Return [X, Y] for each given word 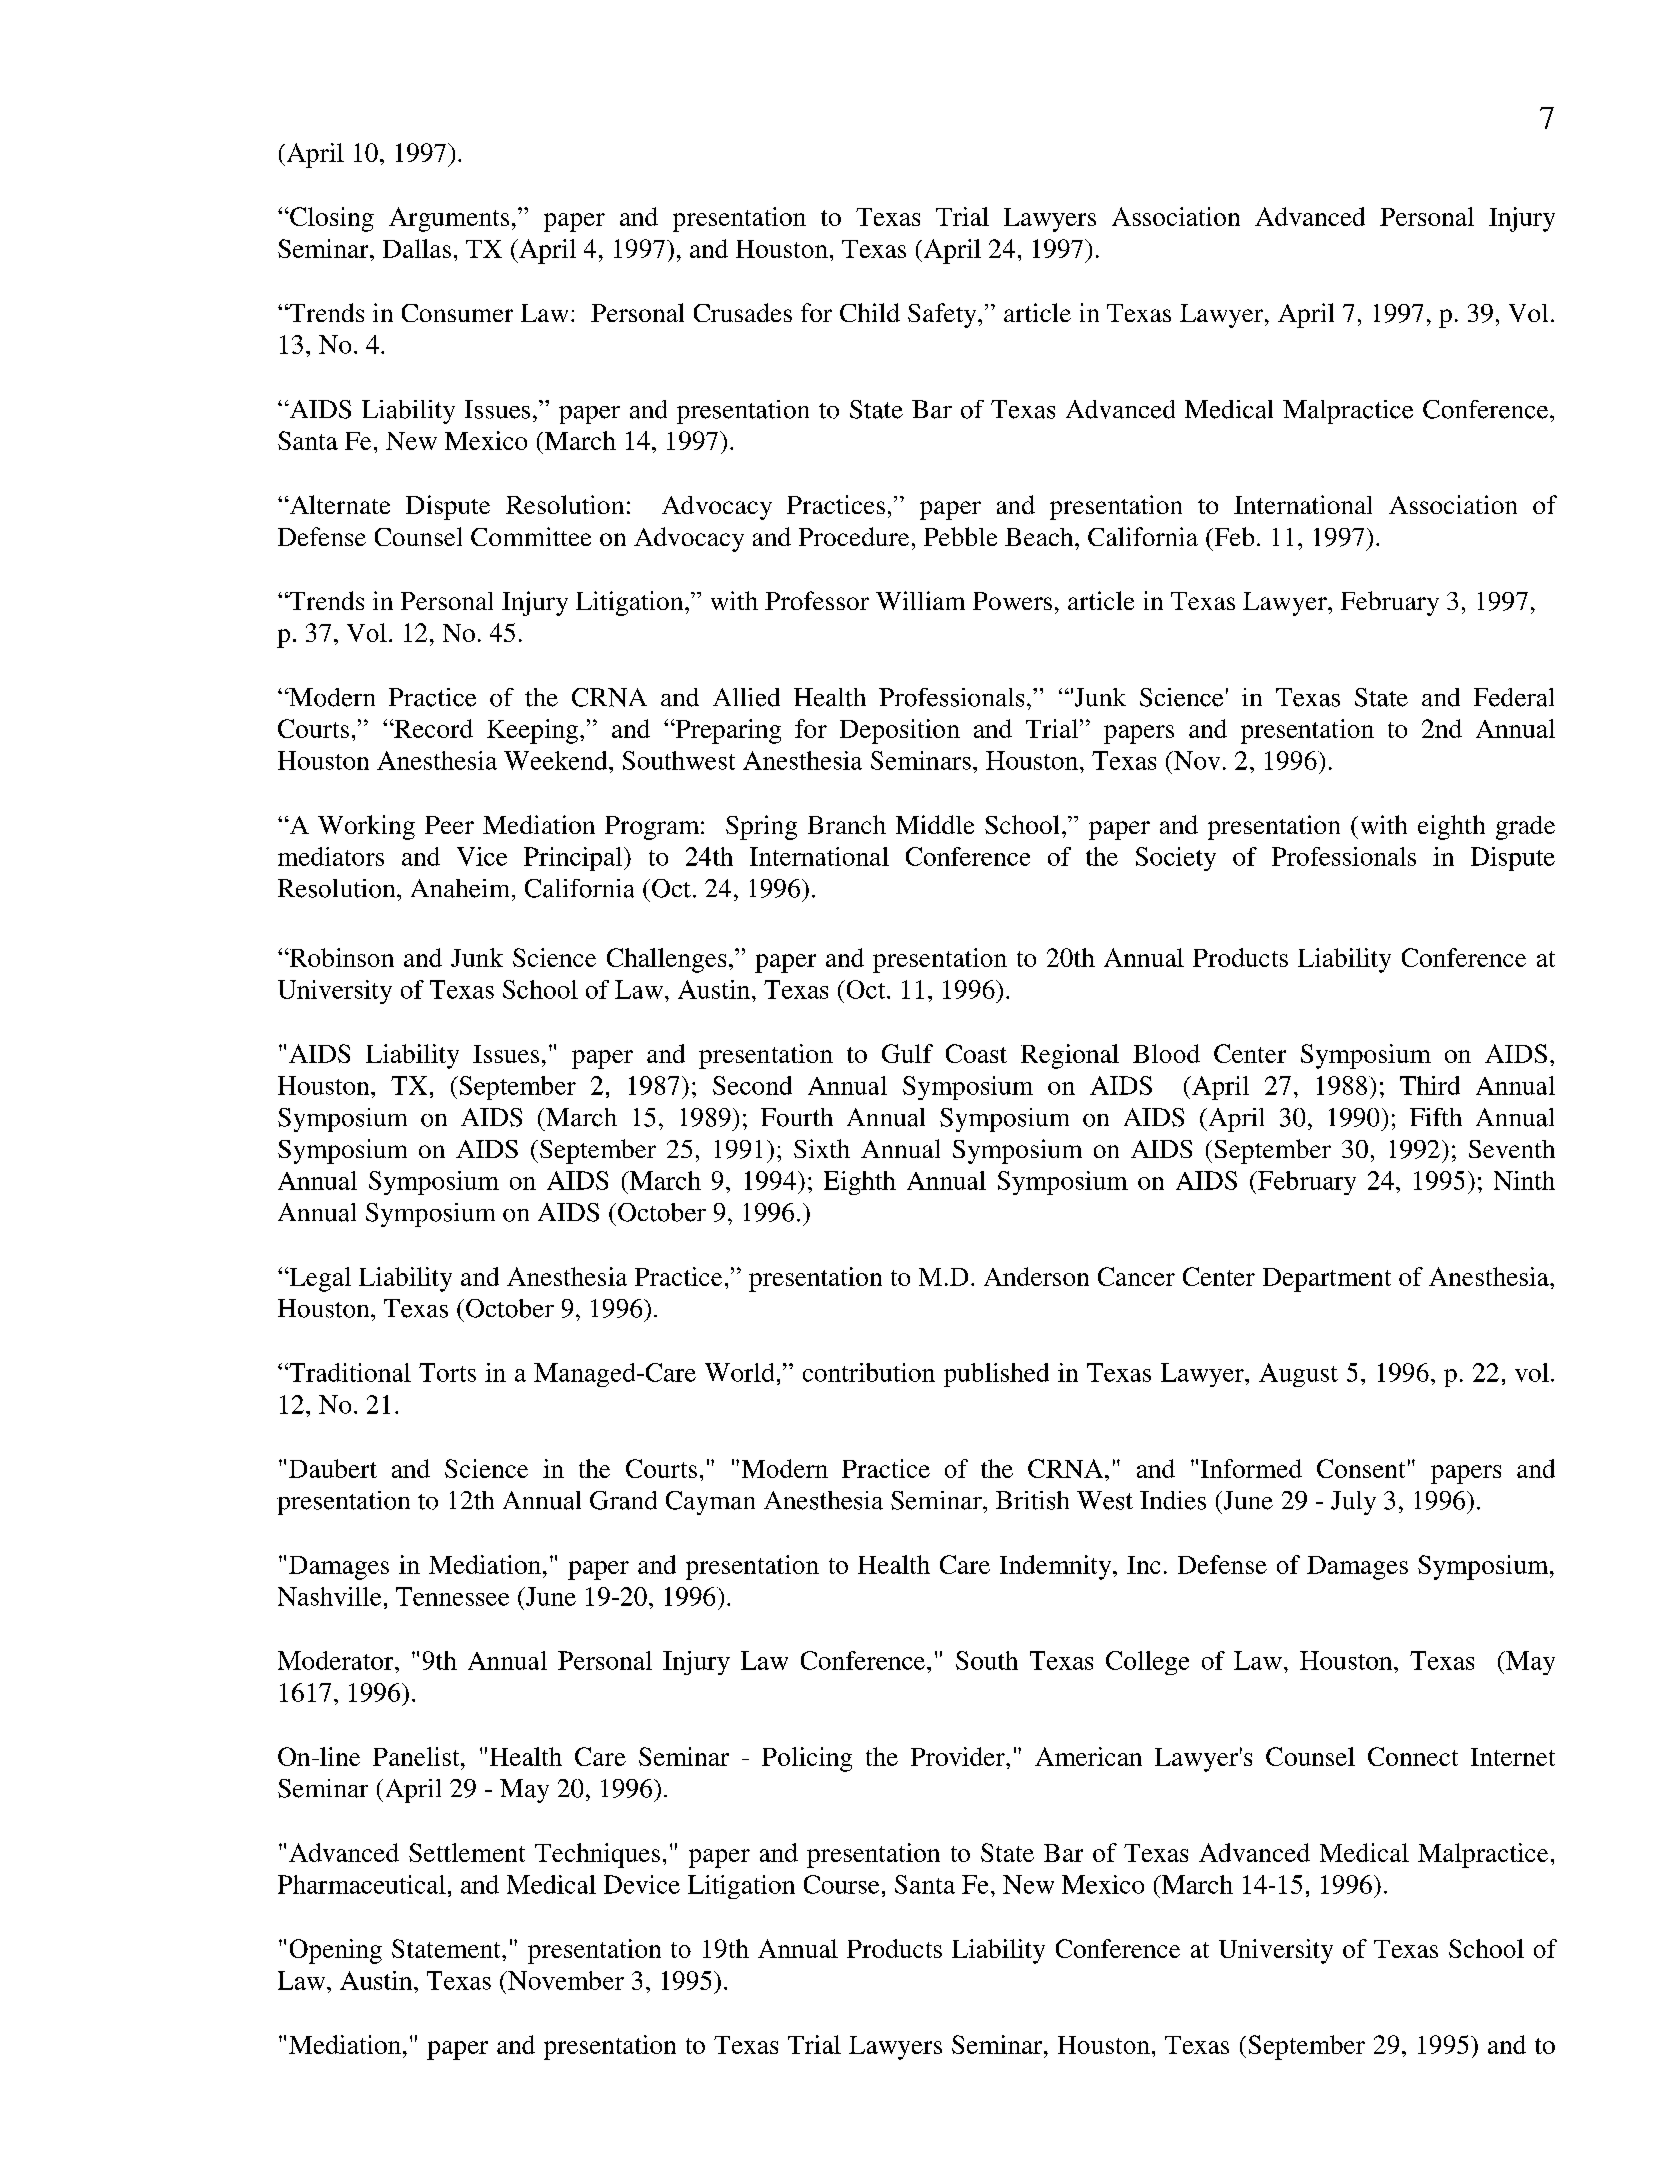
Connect [1413, 1756]
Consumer [457, 313]
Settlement [467, 1852]
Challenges [666, 960]
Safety [943, 315]
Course [841, 1884]
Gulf [907, 1053]
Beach [1040, 537]
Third [1430, 1085]
